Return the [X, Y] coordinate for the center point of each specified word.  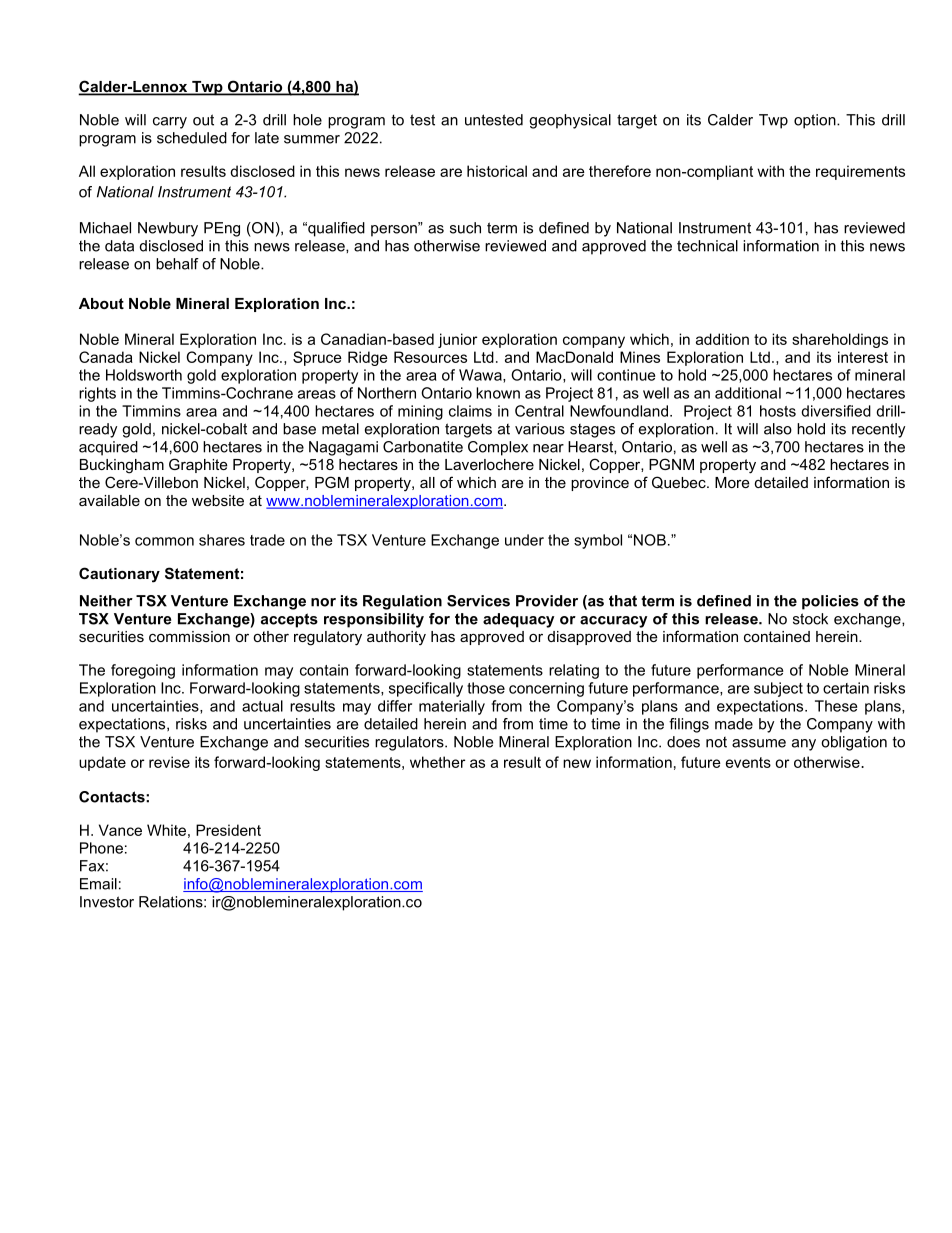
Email [98, 884]
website [218, 500]
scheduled [192, 138]
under [524, 540]
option [816, 121]
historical [497, 171]
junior [457, 340]
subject [778, 689]
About [101, 303]
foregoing [143, 671]
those [486, 688]
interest [863, 357]
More [732, 482]
